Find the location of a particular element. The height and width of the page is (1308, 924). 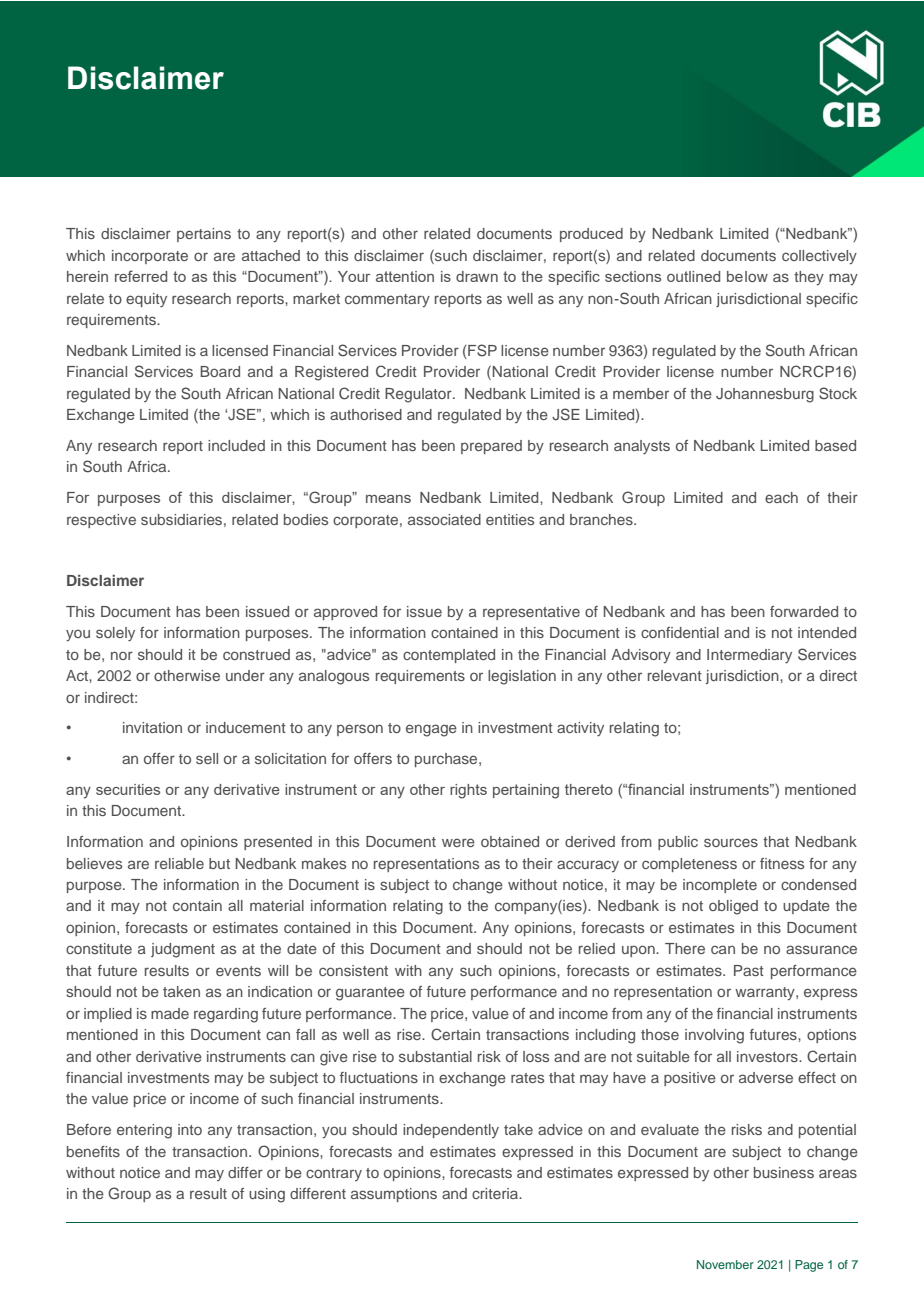

engage is located at coordinates (431, 730).
